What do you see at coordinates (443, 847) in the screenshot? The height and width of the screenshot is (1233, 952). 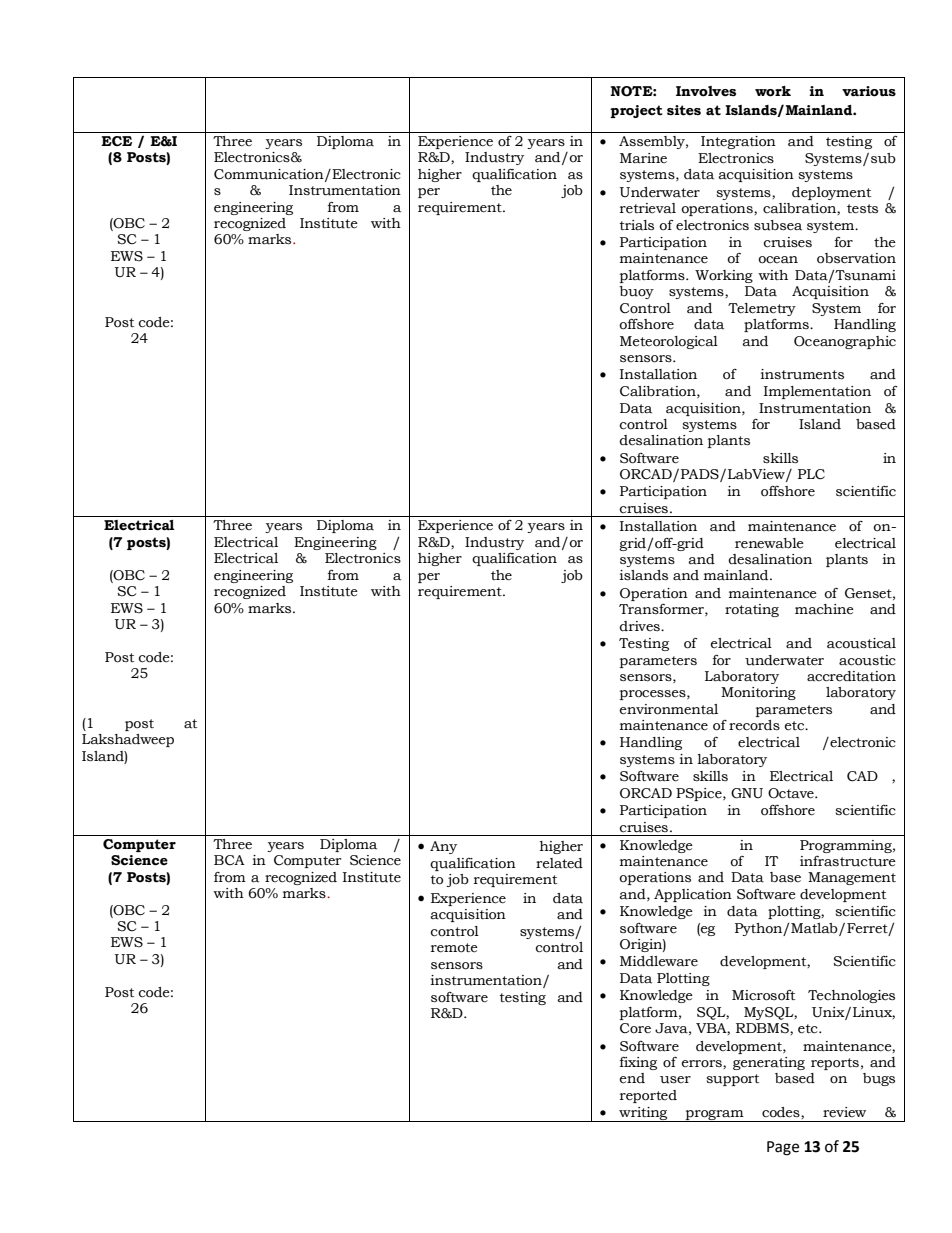 I see `Any` at bounding box center [443, 847].
